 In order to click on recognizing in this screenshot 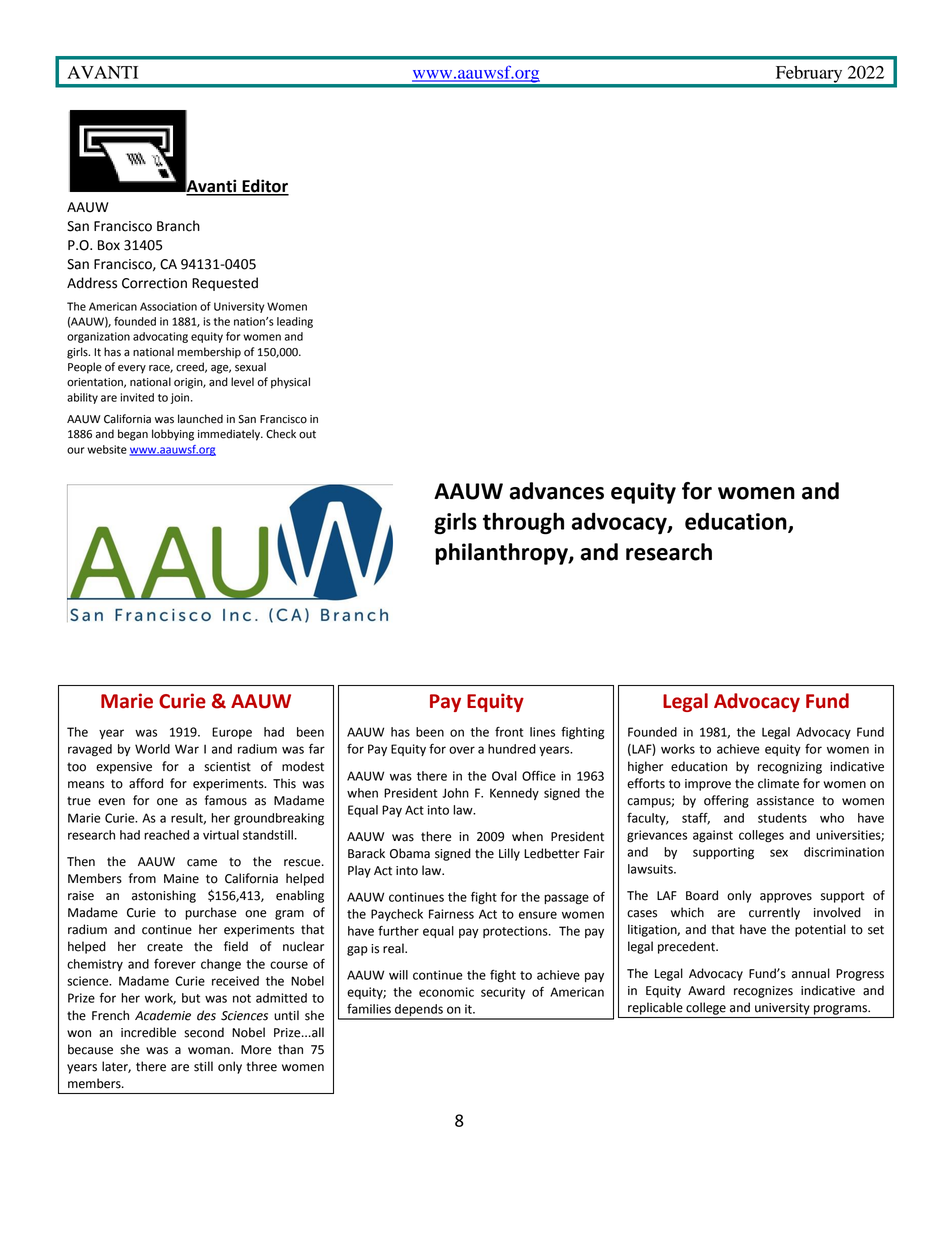, I will do `click(790, 768)`.
